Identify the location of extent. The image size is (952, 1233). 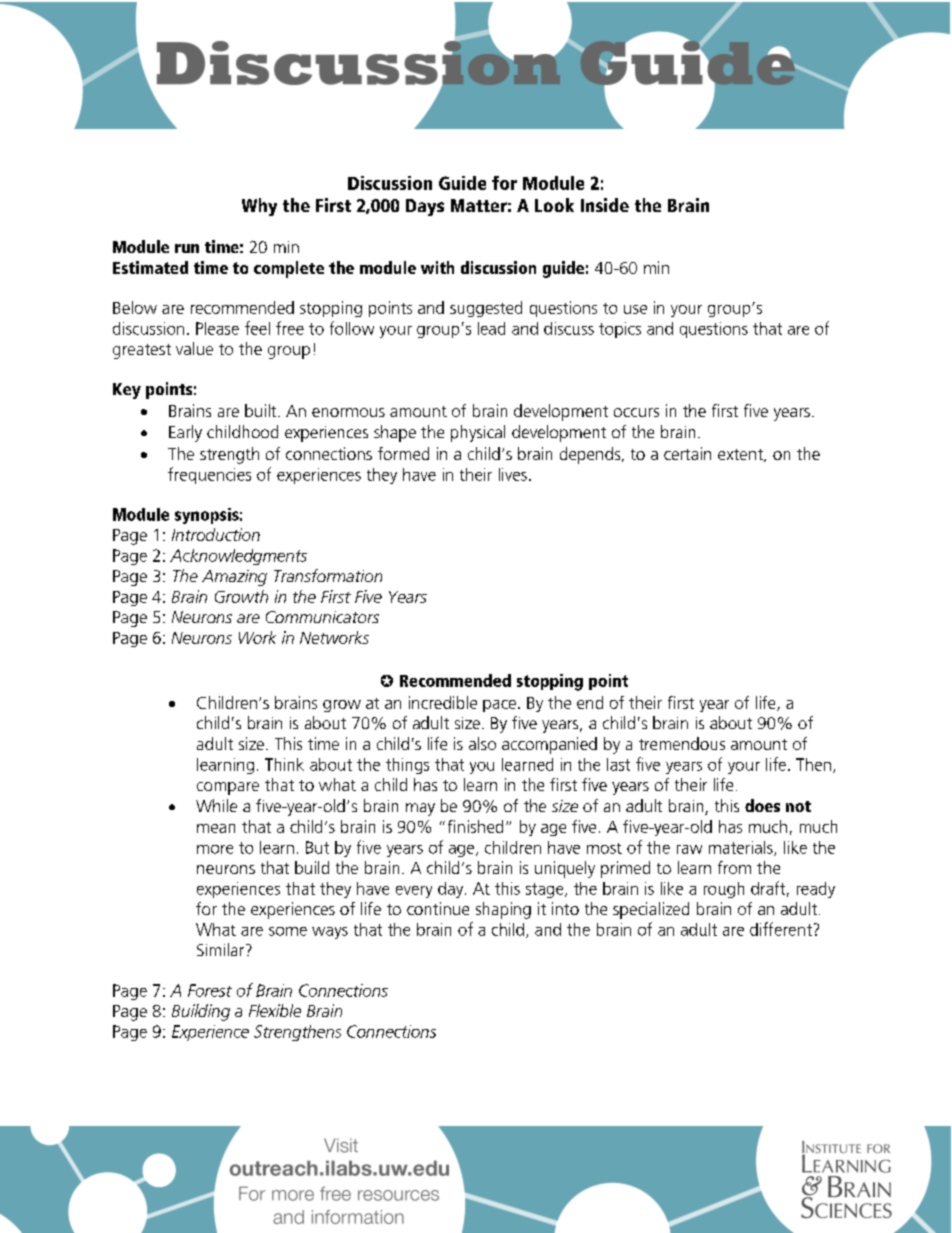
(741, 455).
